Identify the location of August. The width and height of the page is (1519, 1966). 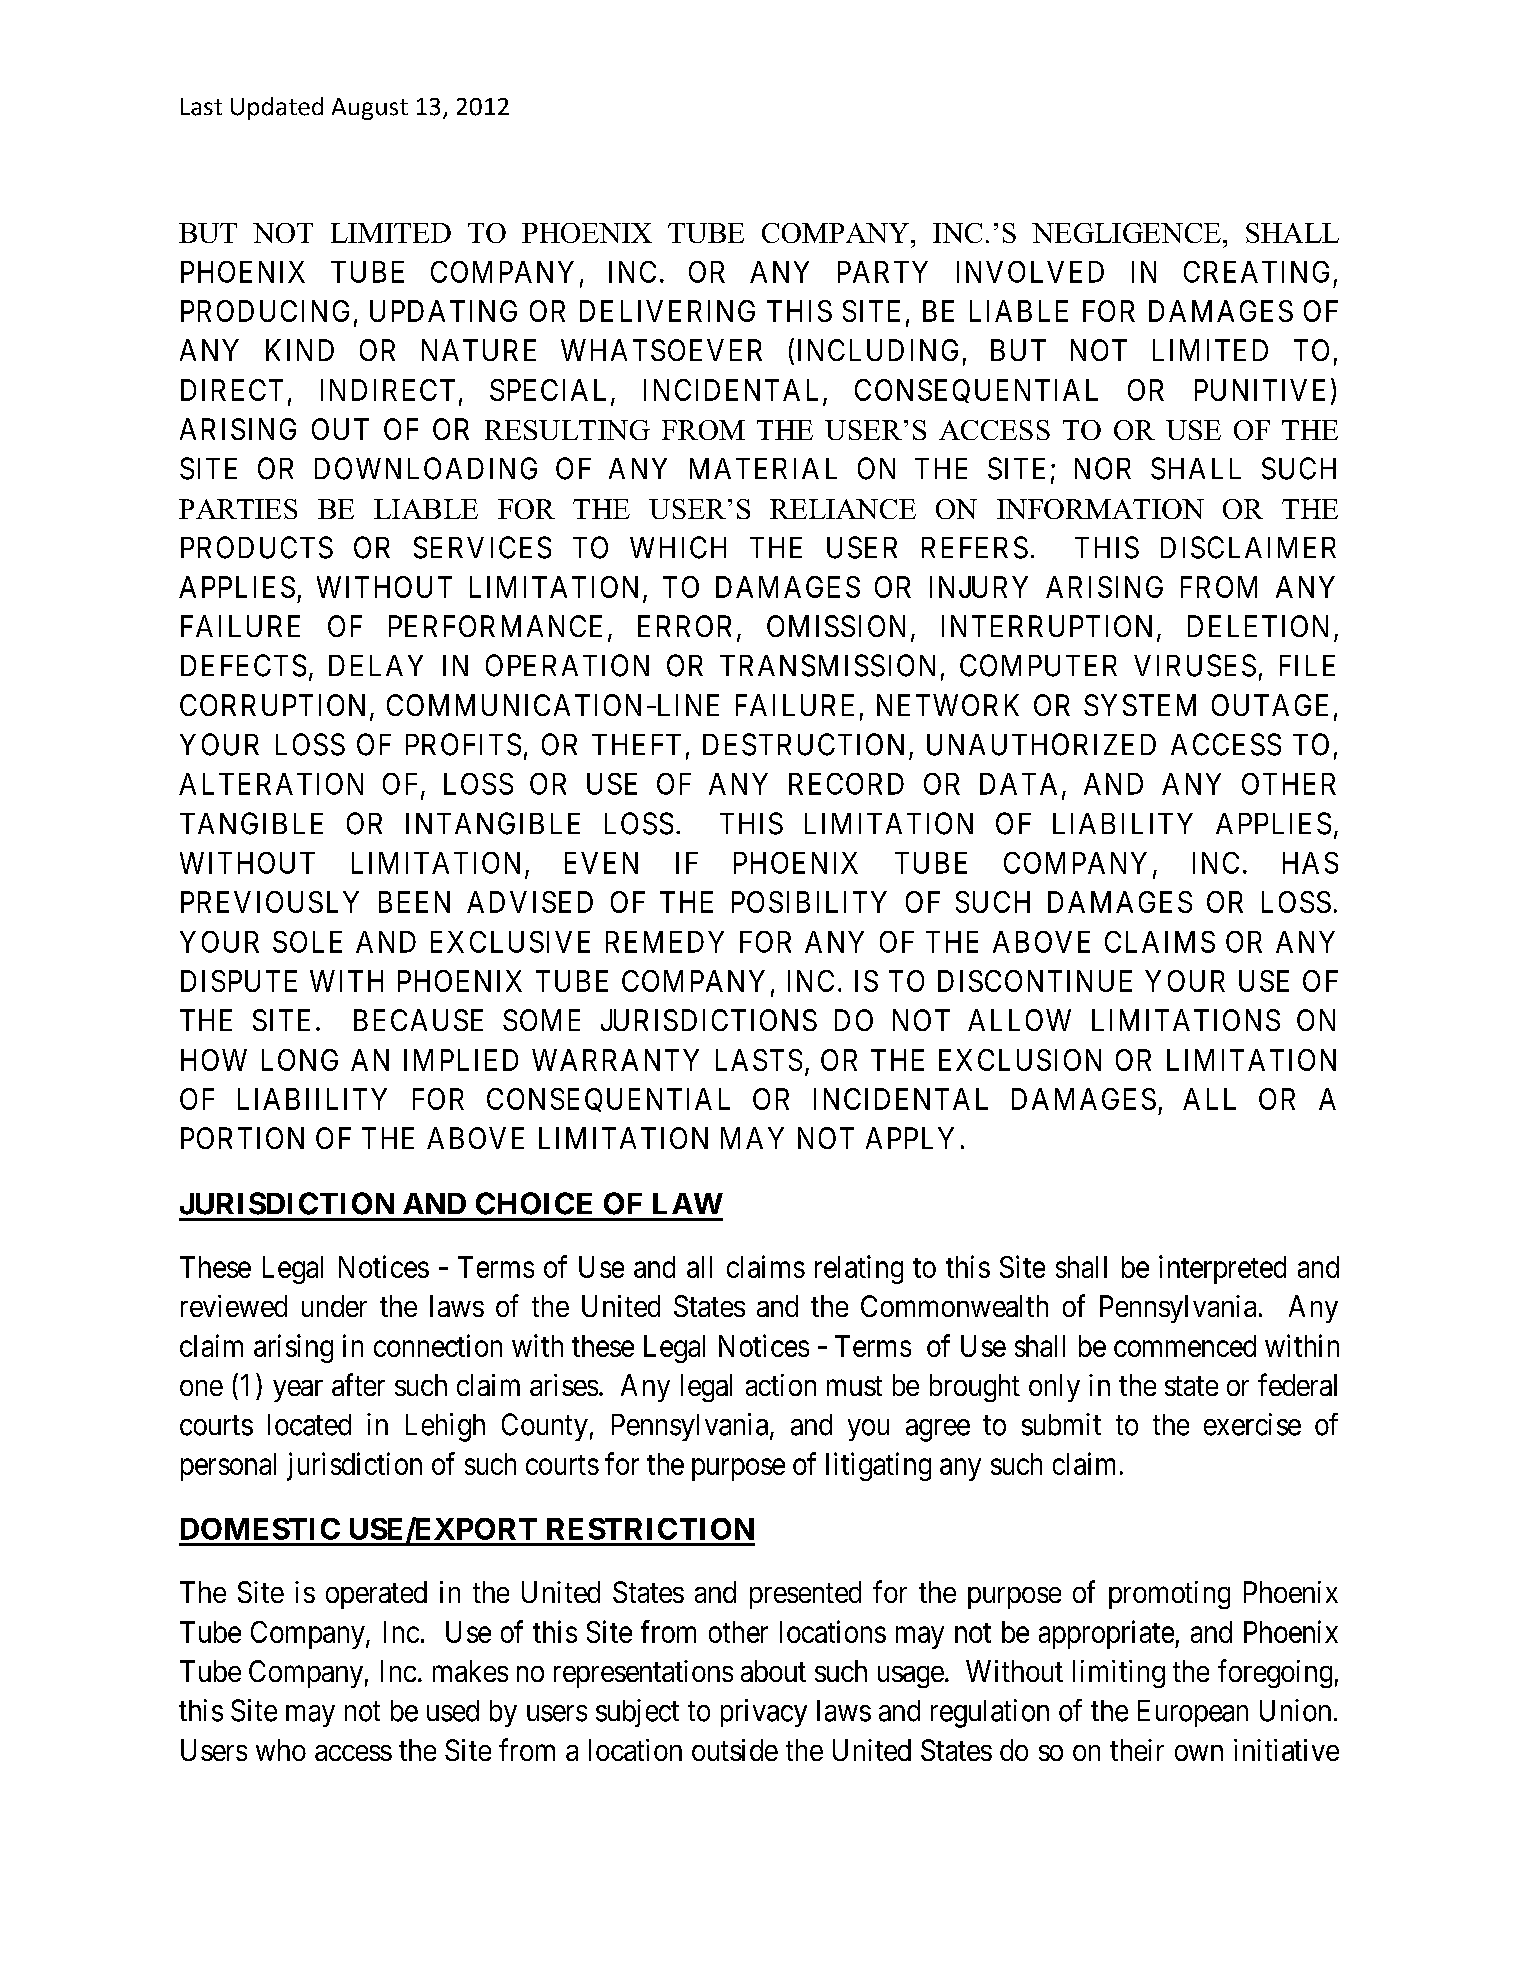
(370, 109).
